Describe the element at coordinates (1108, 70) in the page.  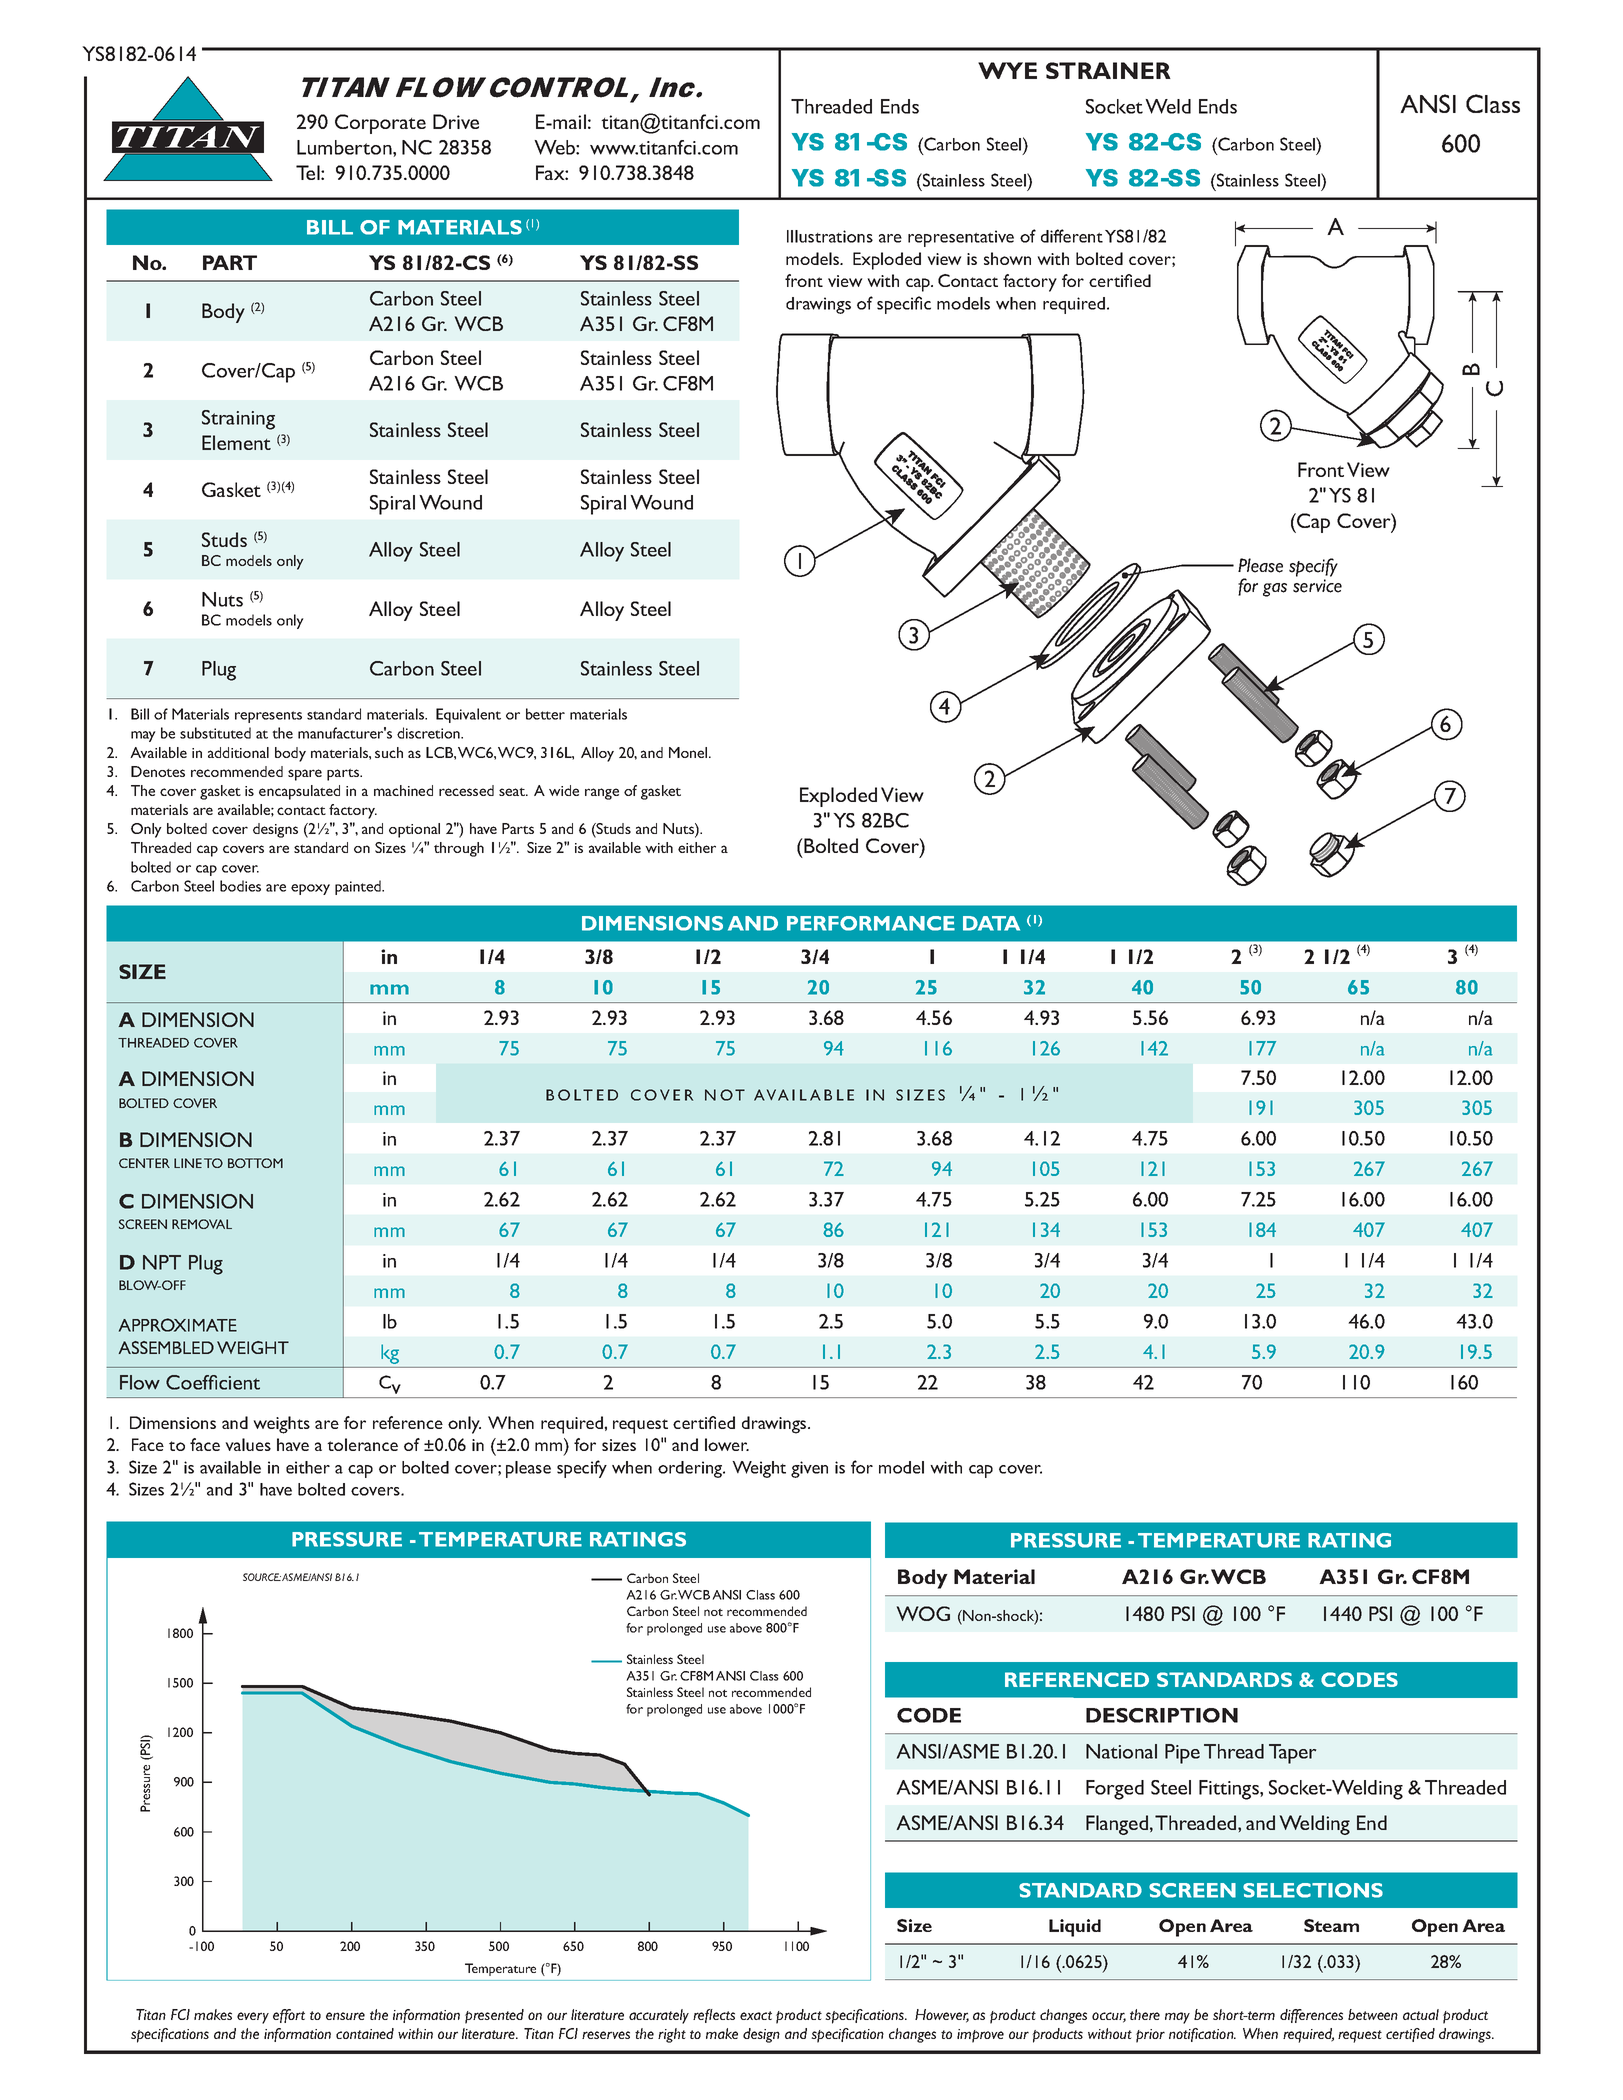
I see `STRAINER` at that location.
